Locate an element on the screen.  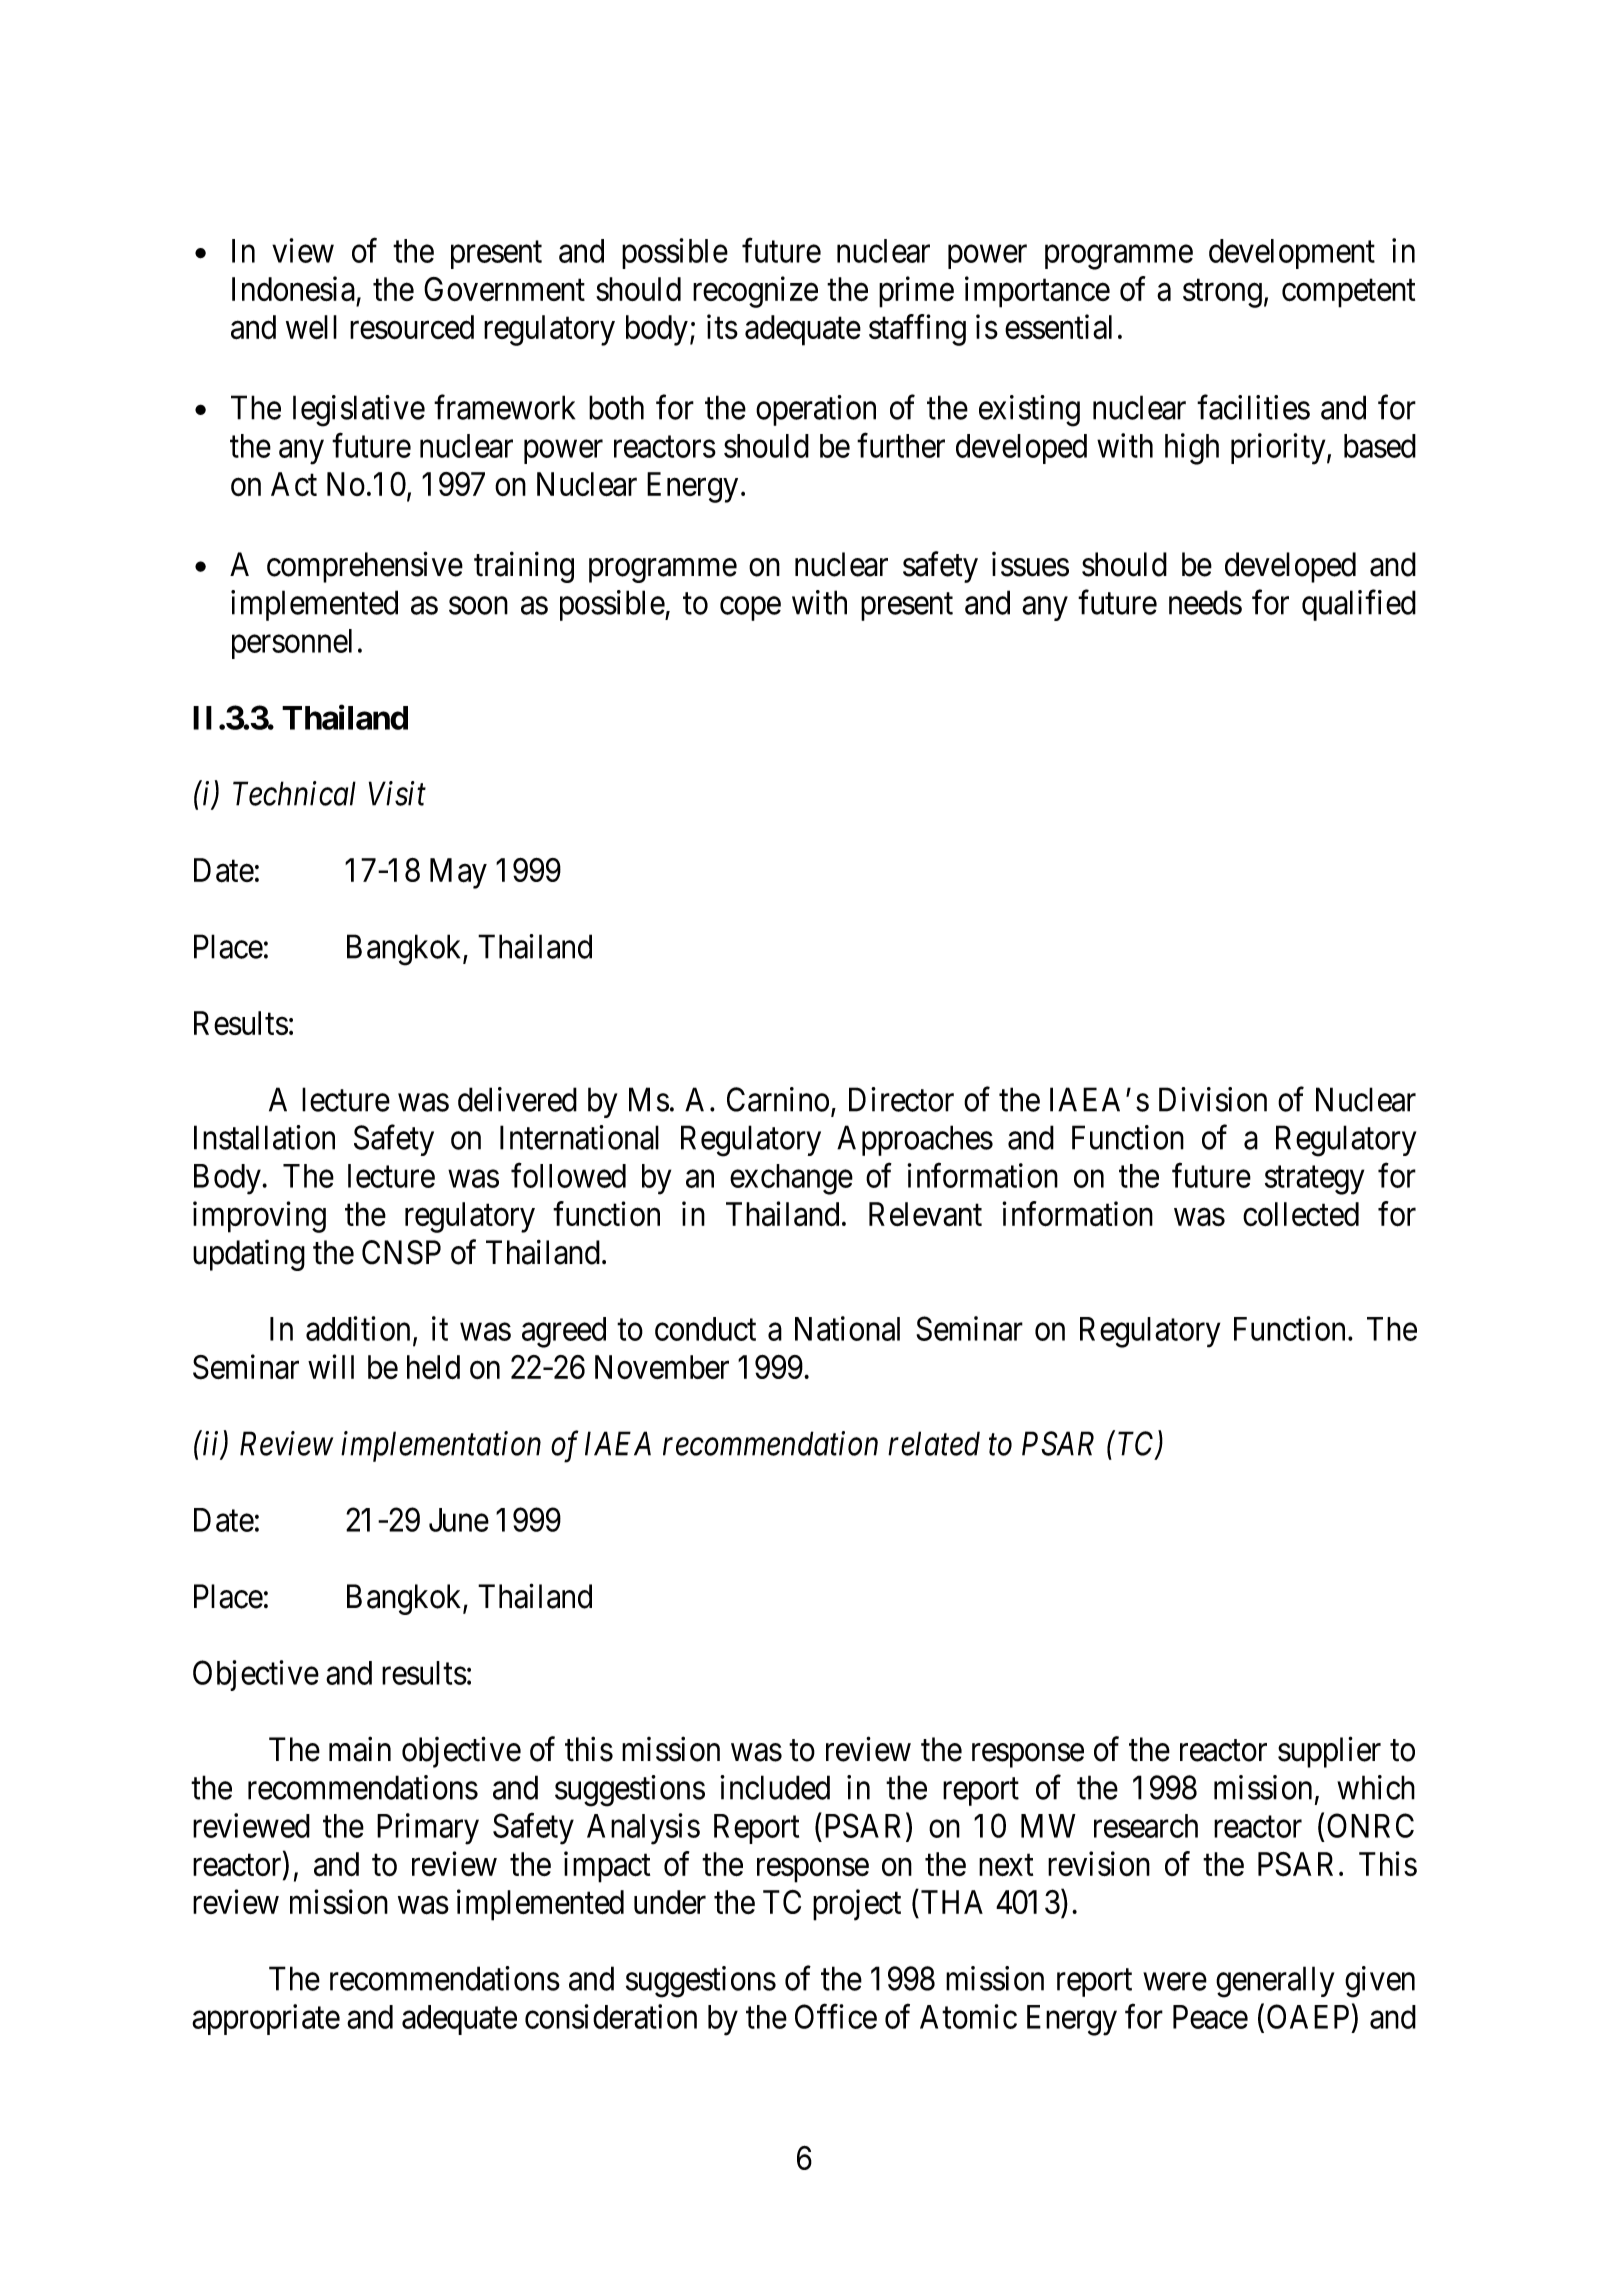
generally is located at coordinates (1275, 1982).
